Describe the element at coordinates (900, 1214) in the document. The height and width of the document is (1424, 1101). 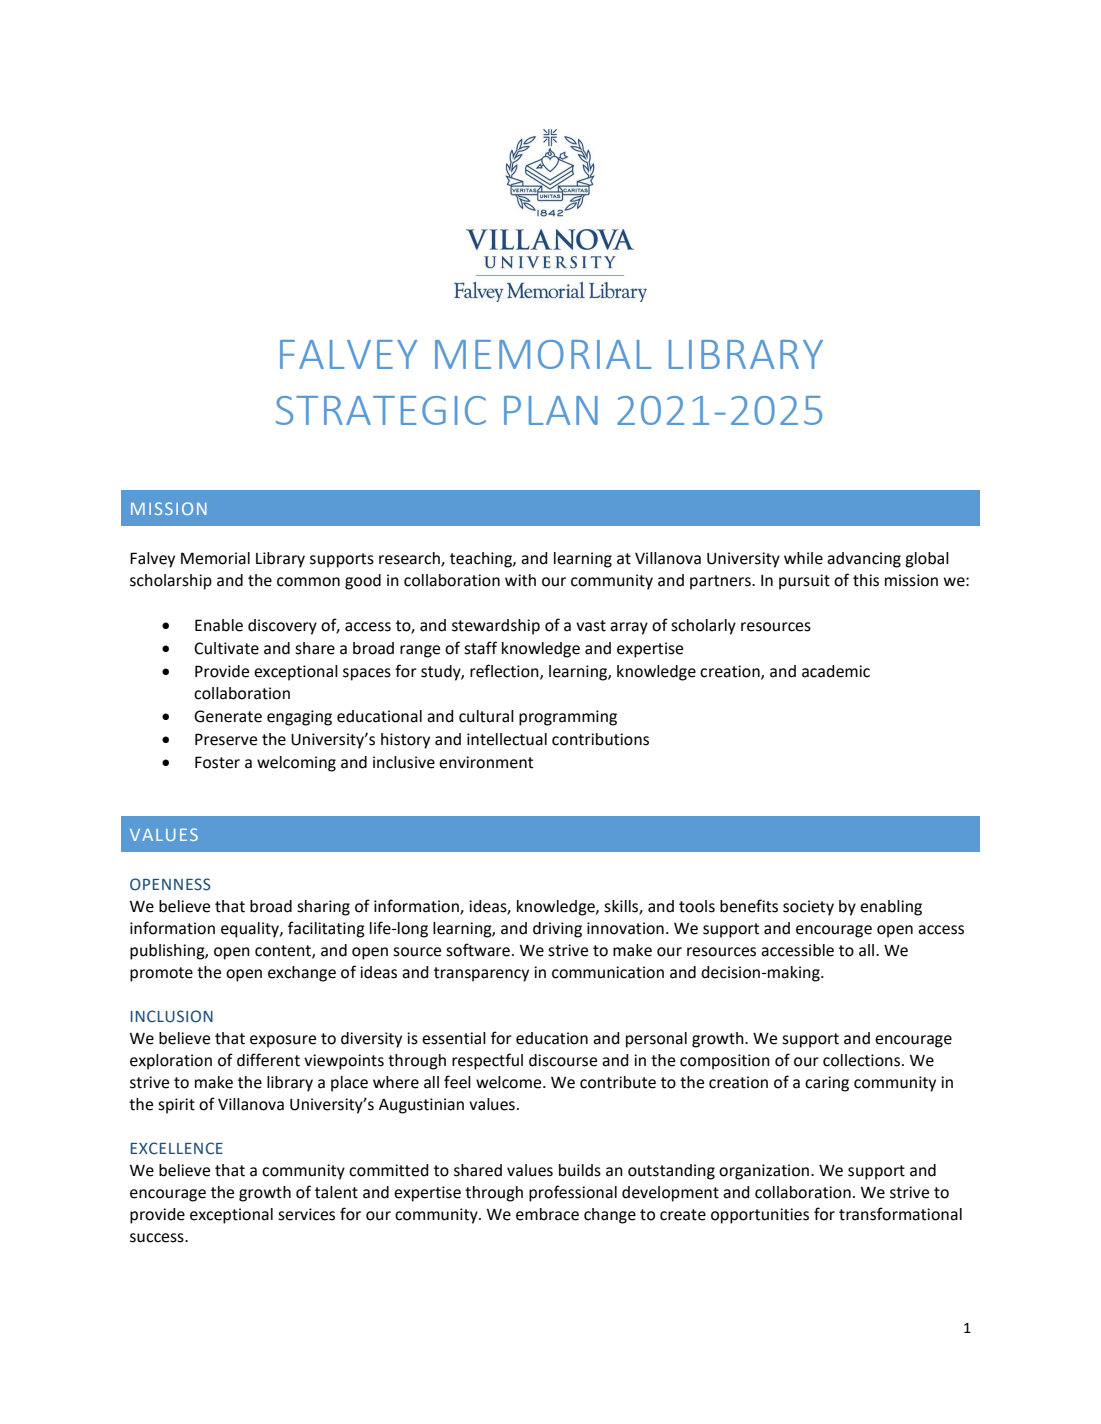
I see `transformational` at that location.
